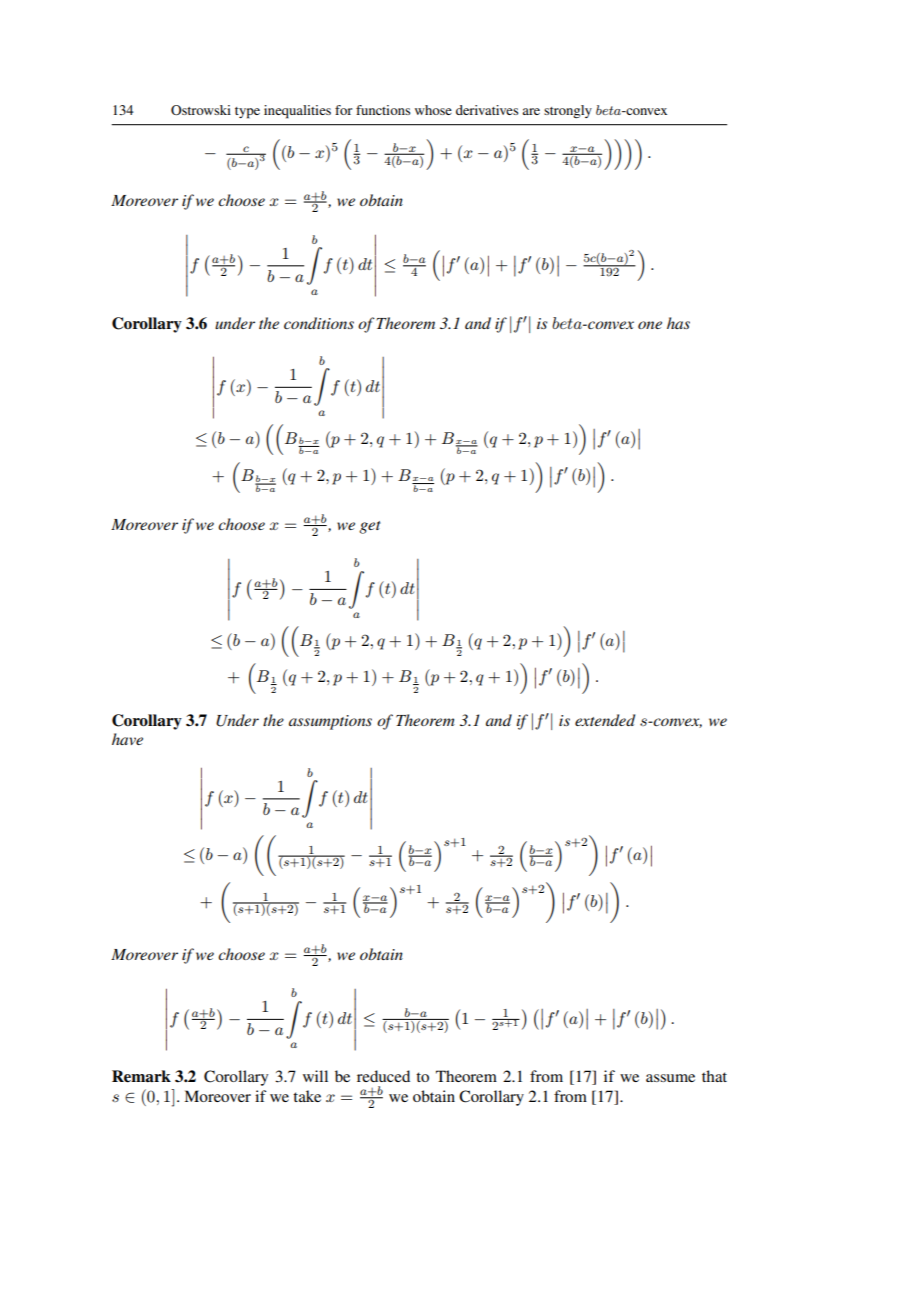  I want to click on reduced, so click(383, 1076).
